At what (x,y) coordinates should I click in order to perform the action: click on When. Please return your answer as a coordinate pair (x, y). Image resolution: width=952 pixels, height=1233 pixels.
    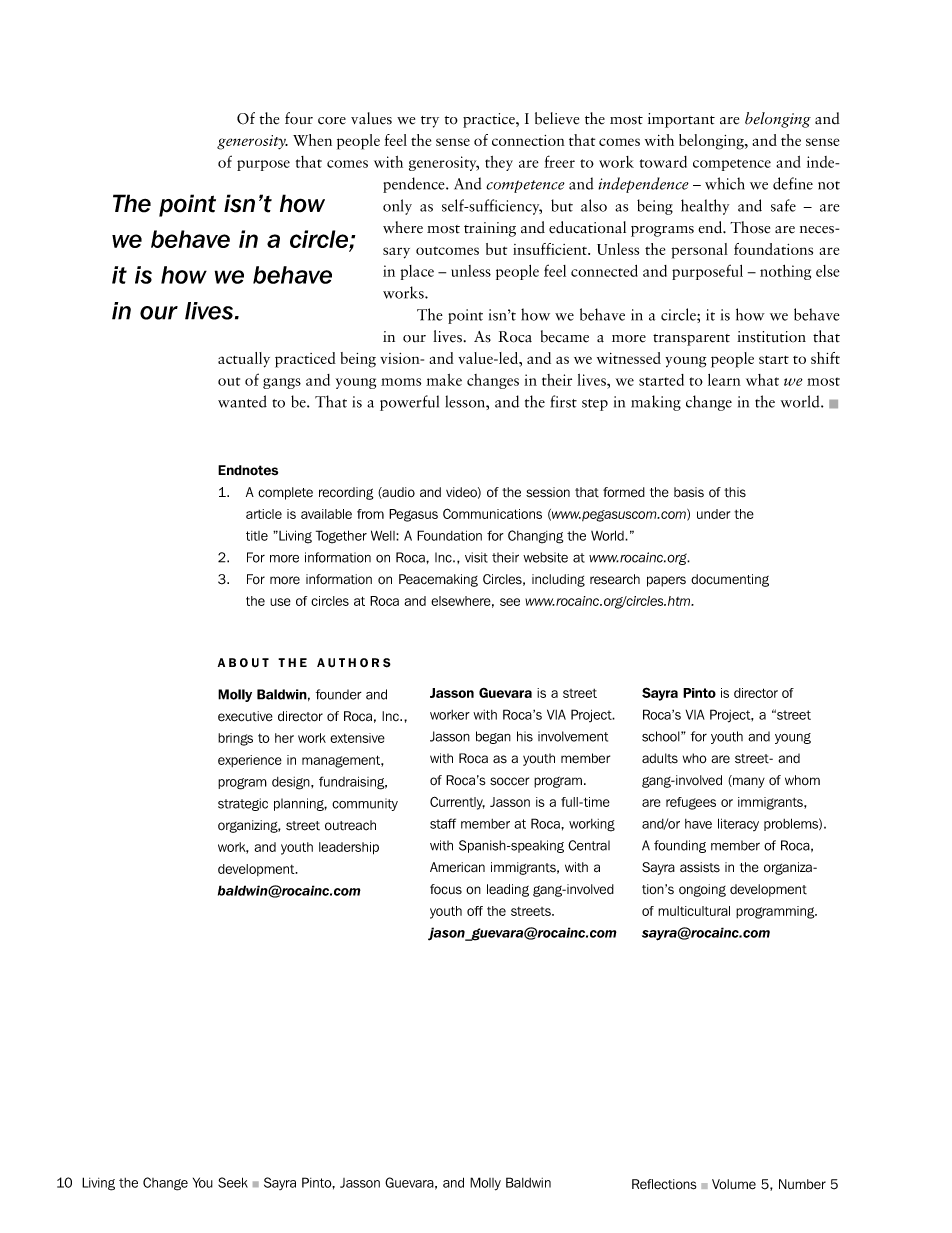
    Looking at the image, I should click on (312, 140).
